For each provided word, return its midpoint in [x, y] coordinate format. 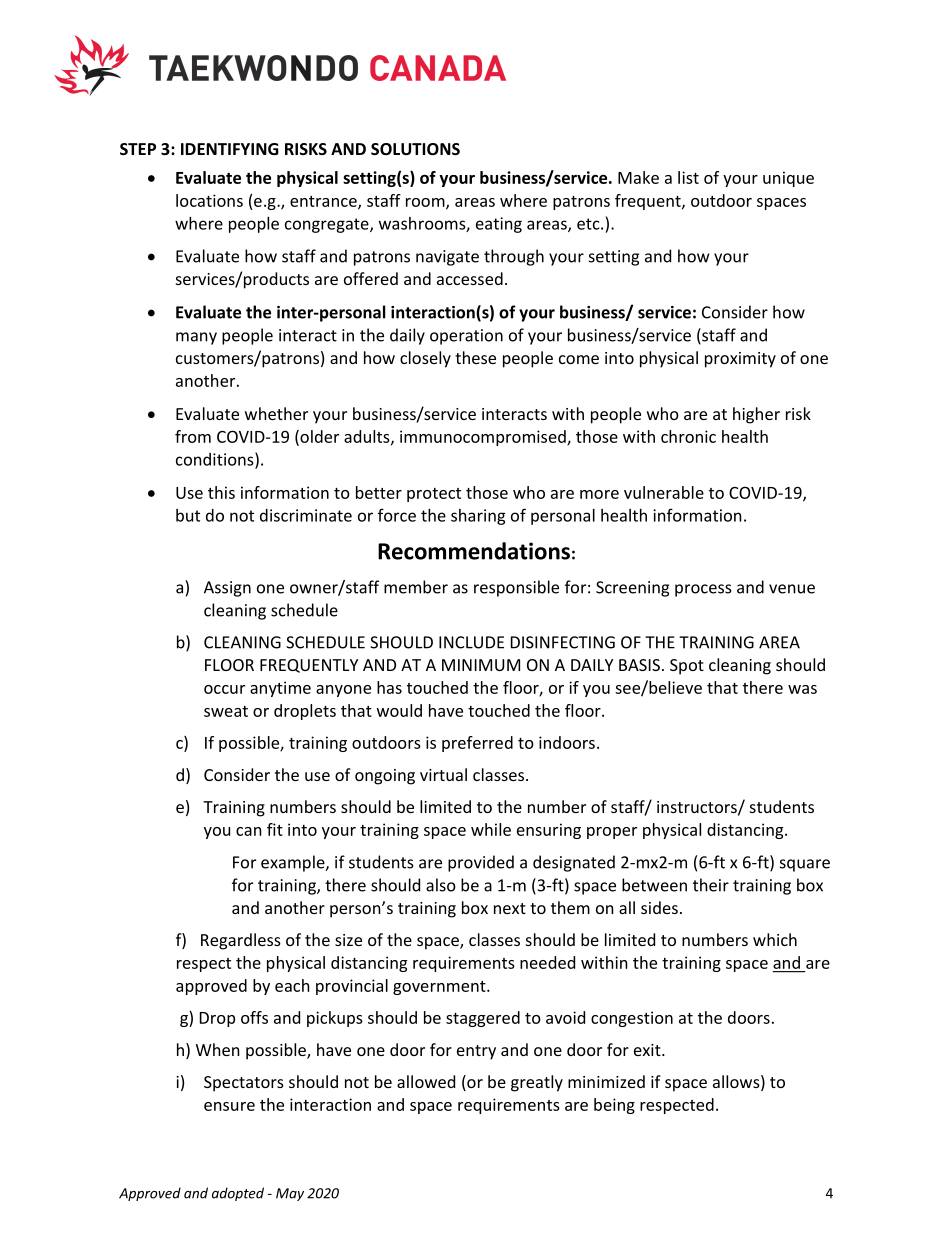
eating [499, 225]
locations [209, 200]
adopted [238, 1194]
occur [224, 689]
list [688, 177]
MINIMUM [481, 665]
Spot [687, 667]
